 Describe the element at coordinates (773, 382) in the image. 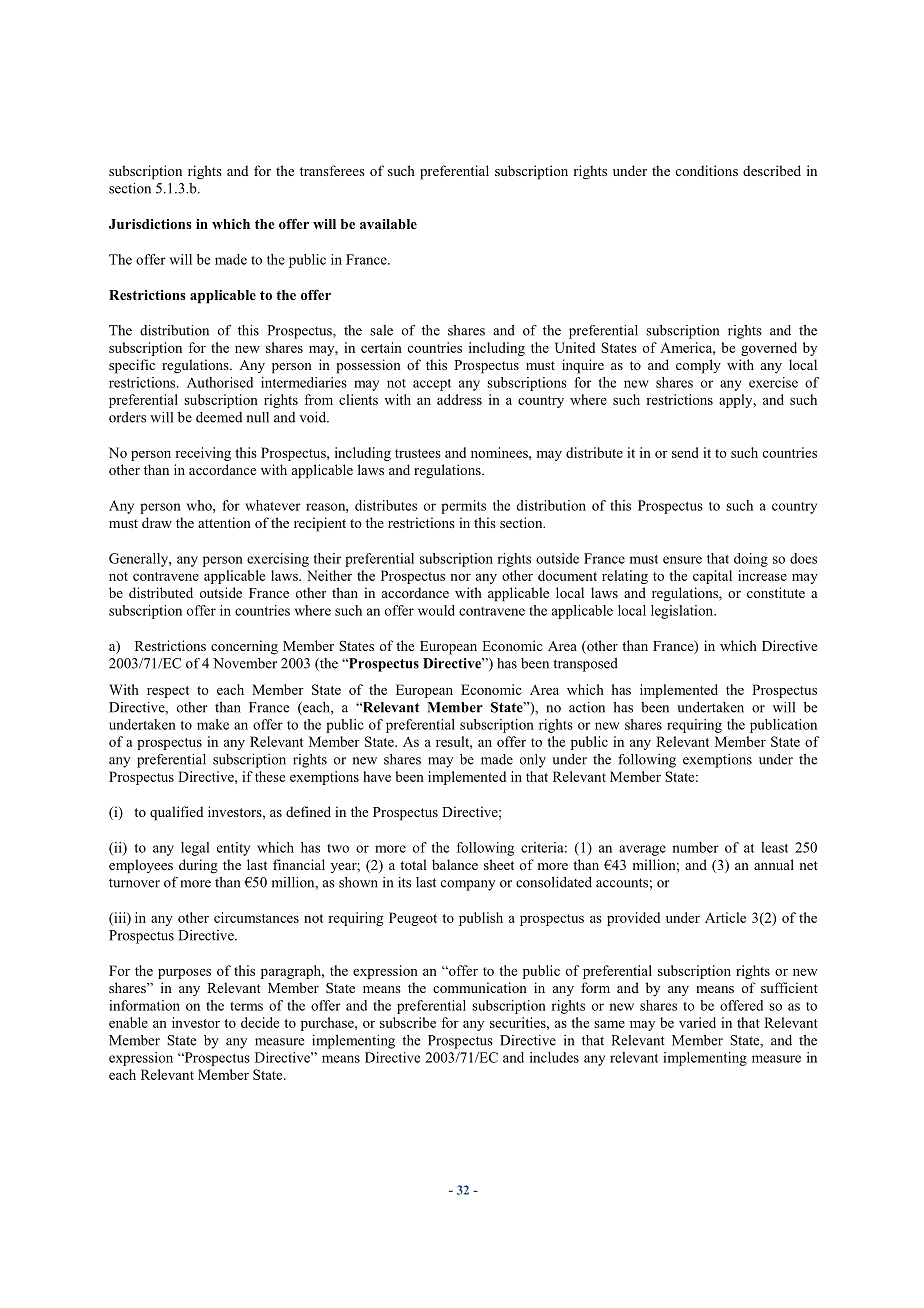

I see `exercise` at that location.
